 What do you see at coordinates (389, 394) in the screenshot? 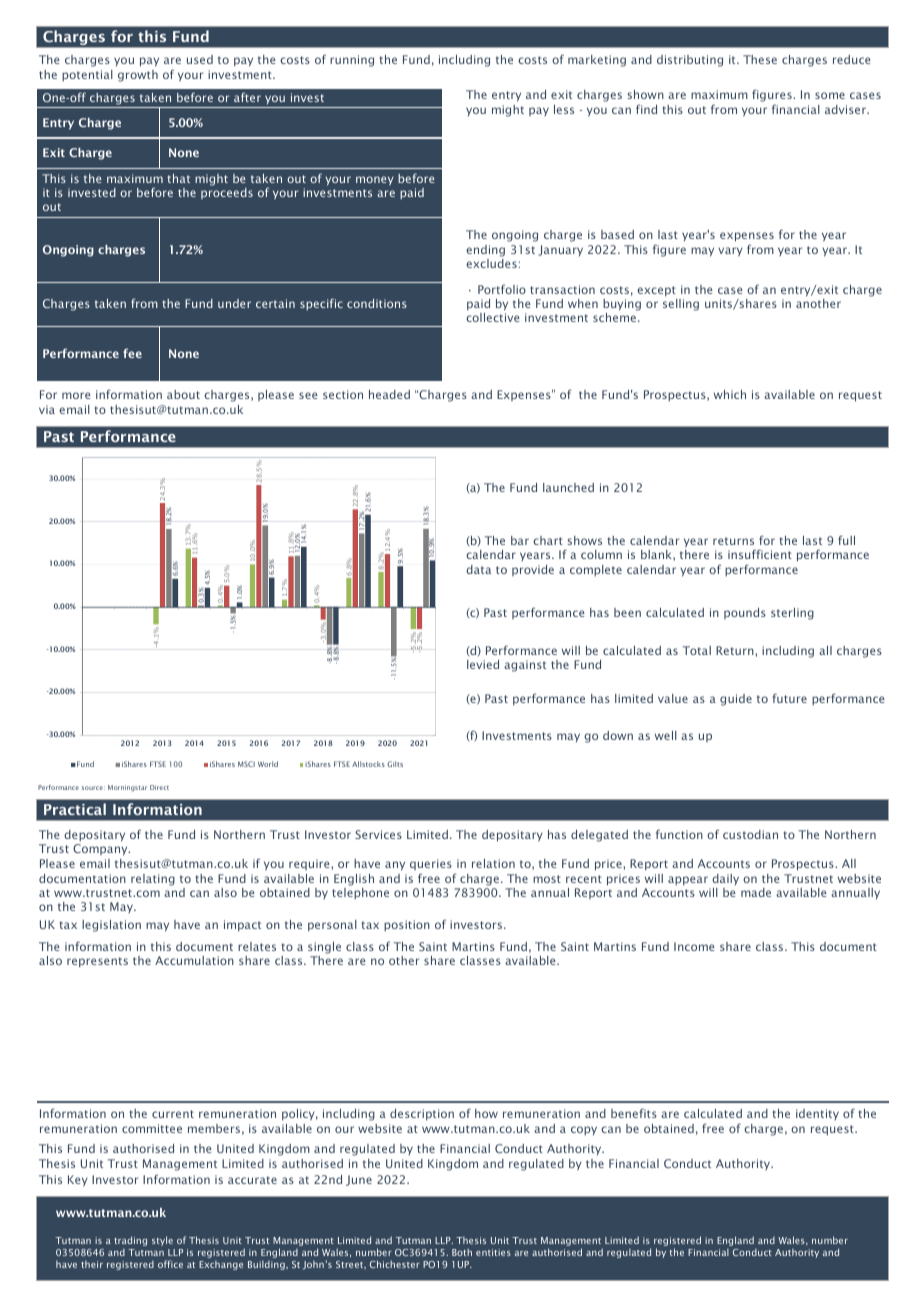
I see `headed` at bounding box center [389, 394].
